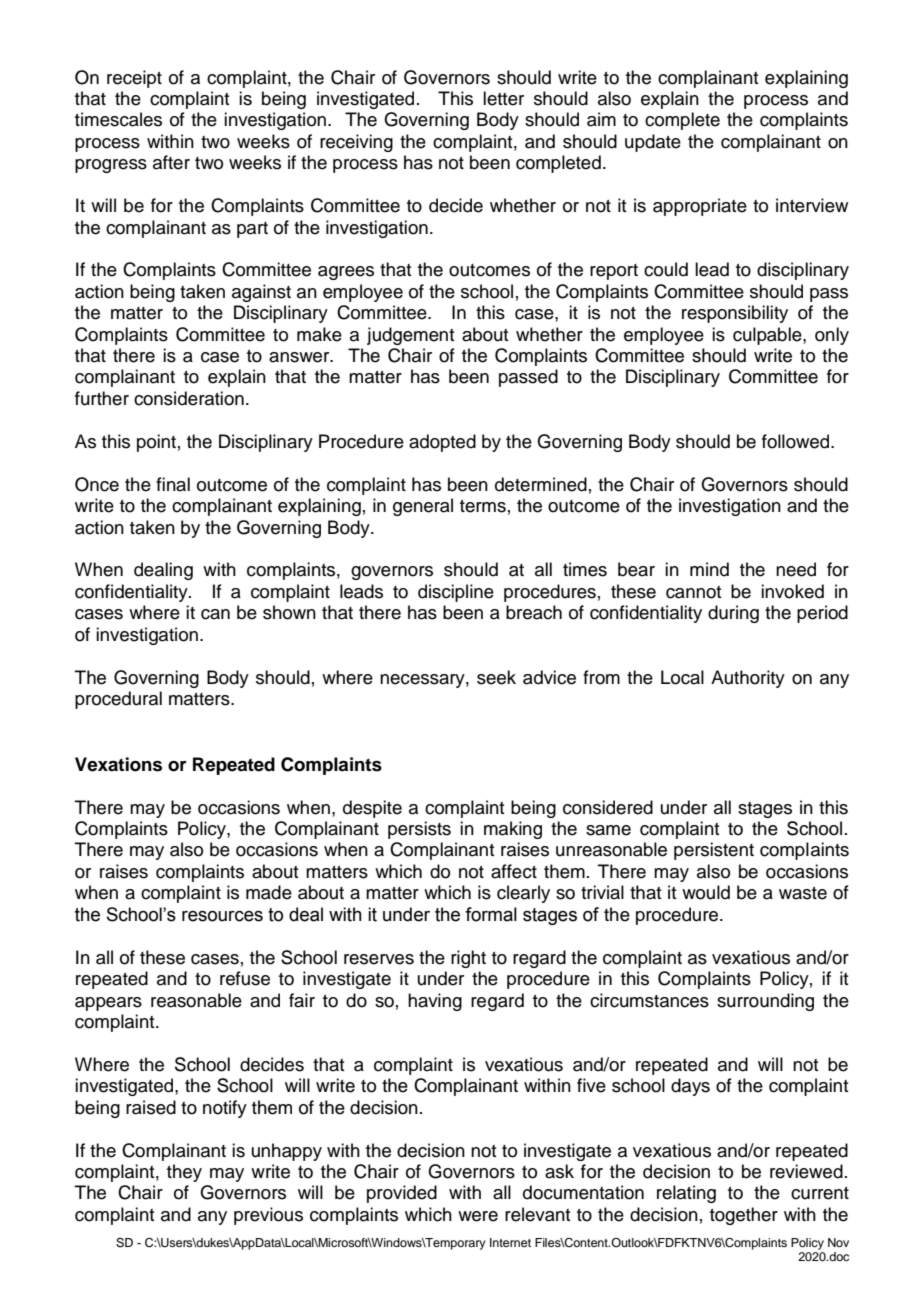 This document has width=924, height=1308. What do you see at coordinates (744, 1216) in the document?
I see `together` at bounding box center [744, 1216].
